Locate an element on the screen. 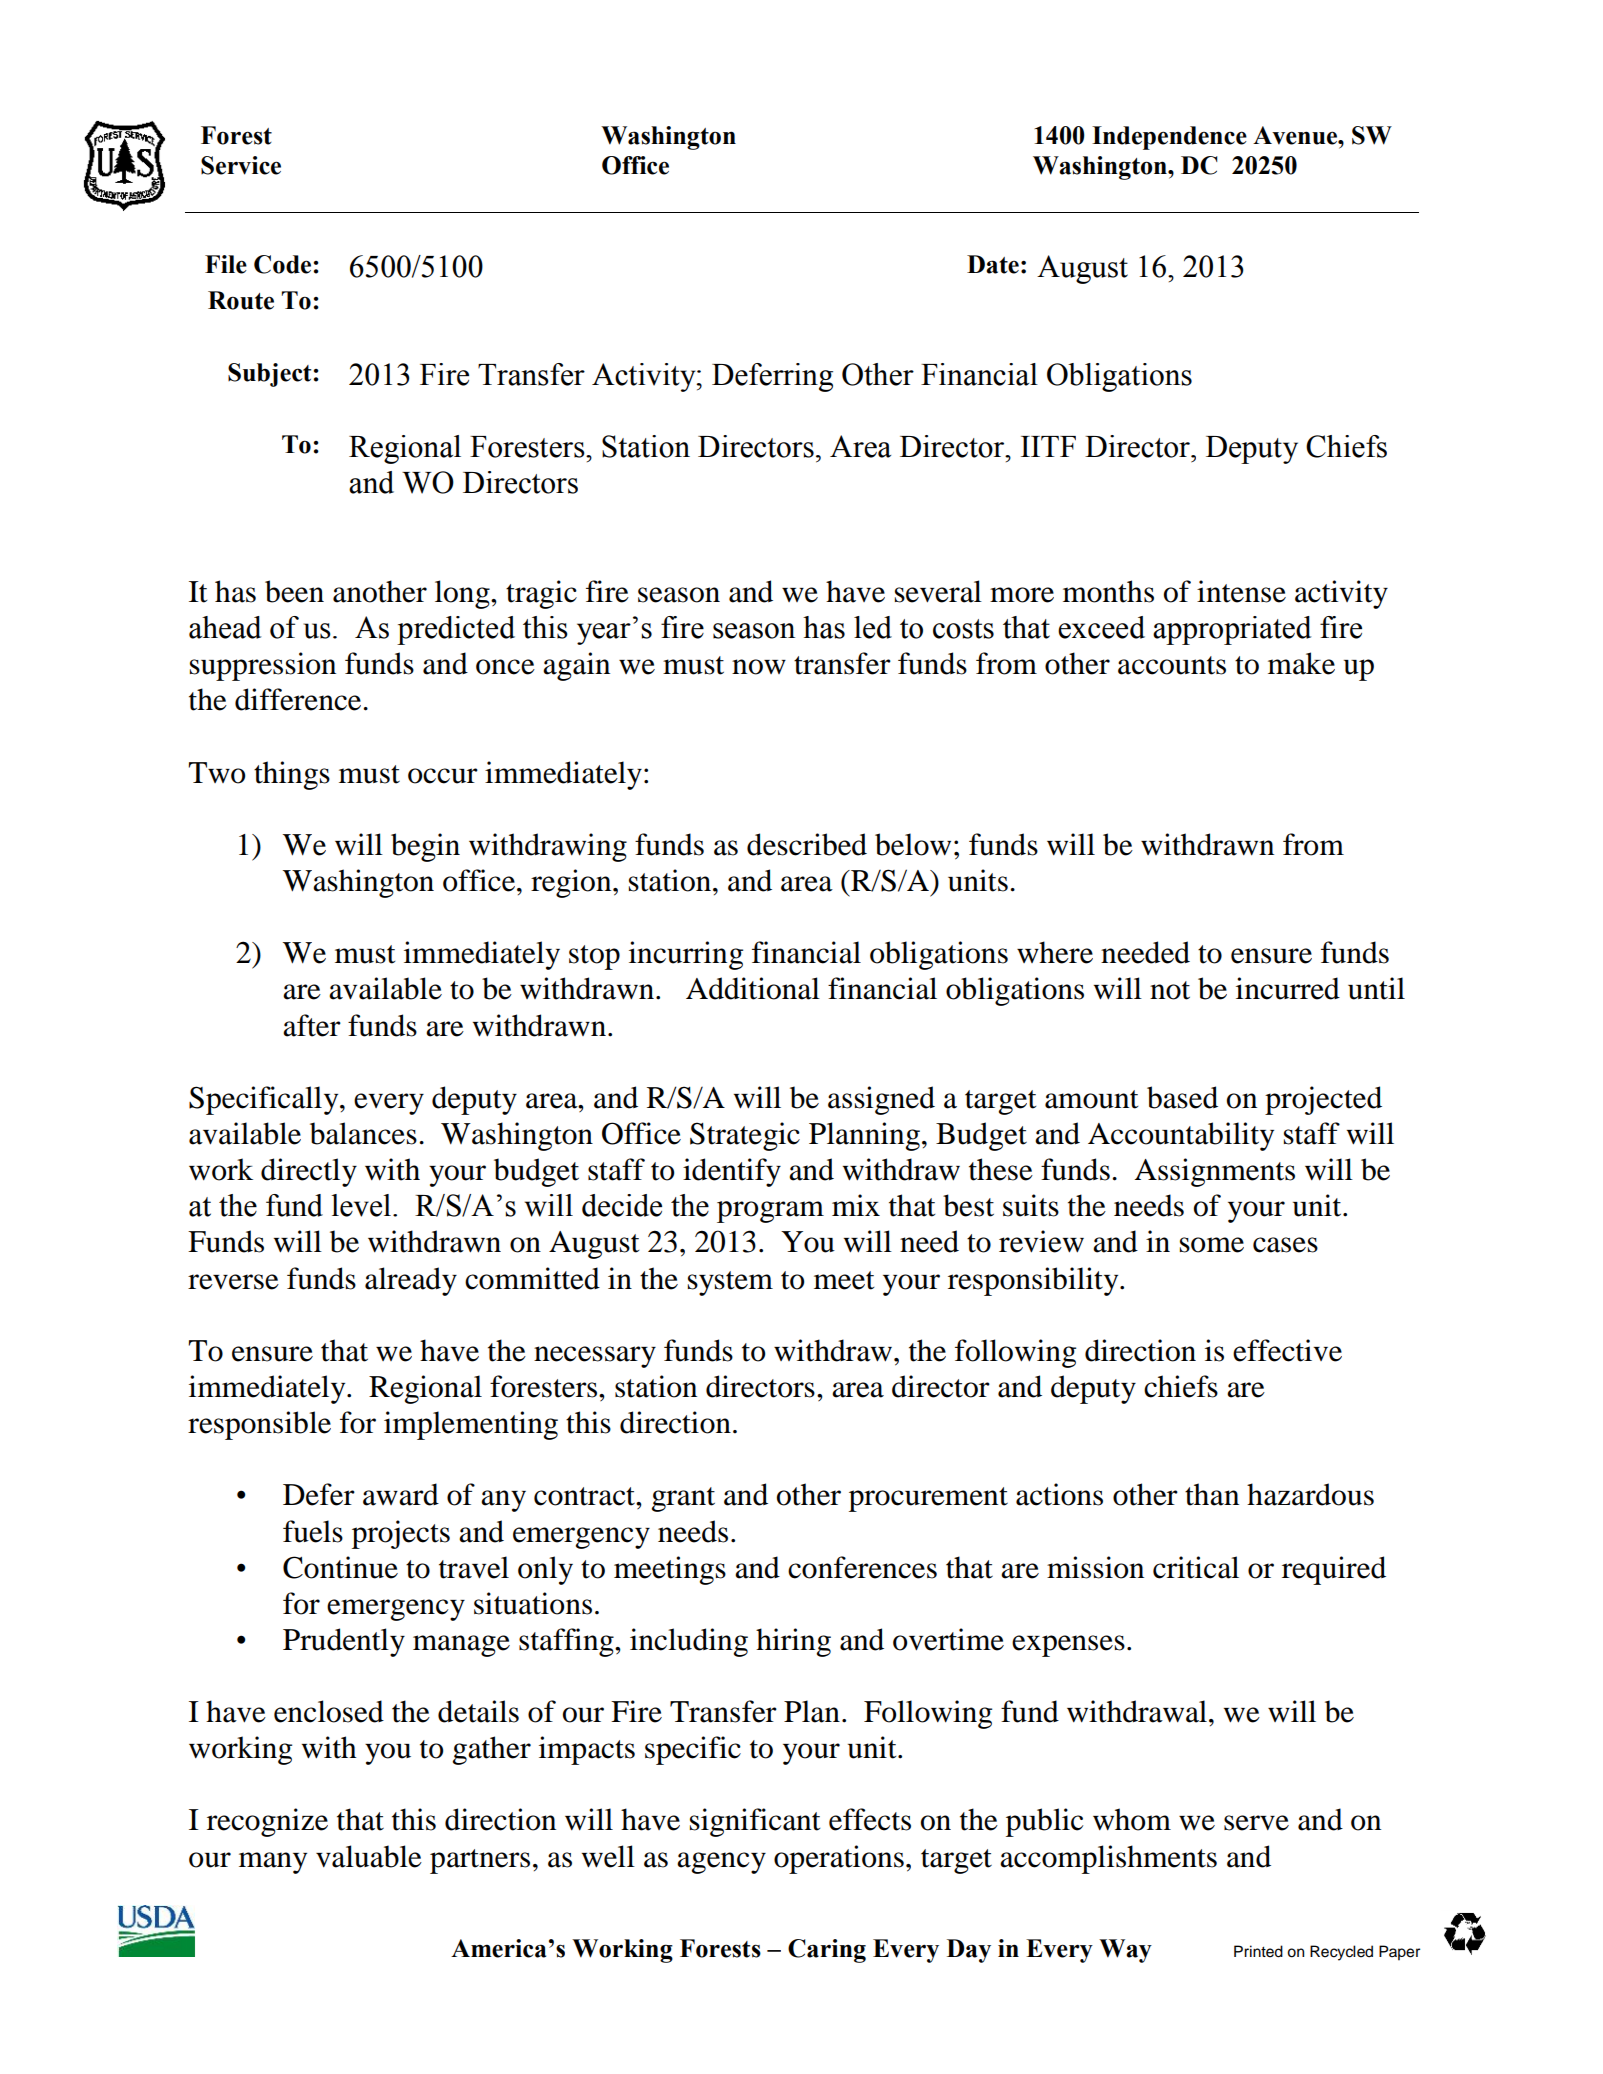  valuable is located at coordinates (369, 1856).
